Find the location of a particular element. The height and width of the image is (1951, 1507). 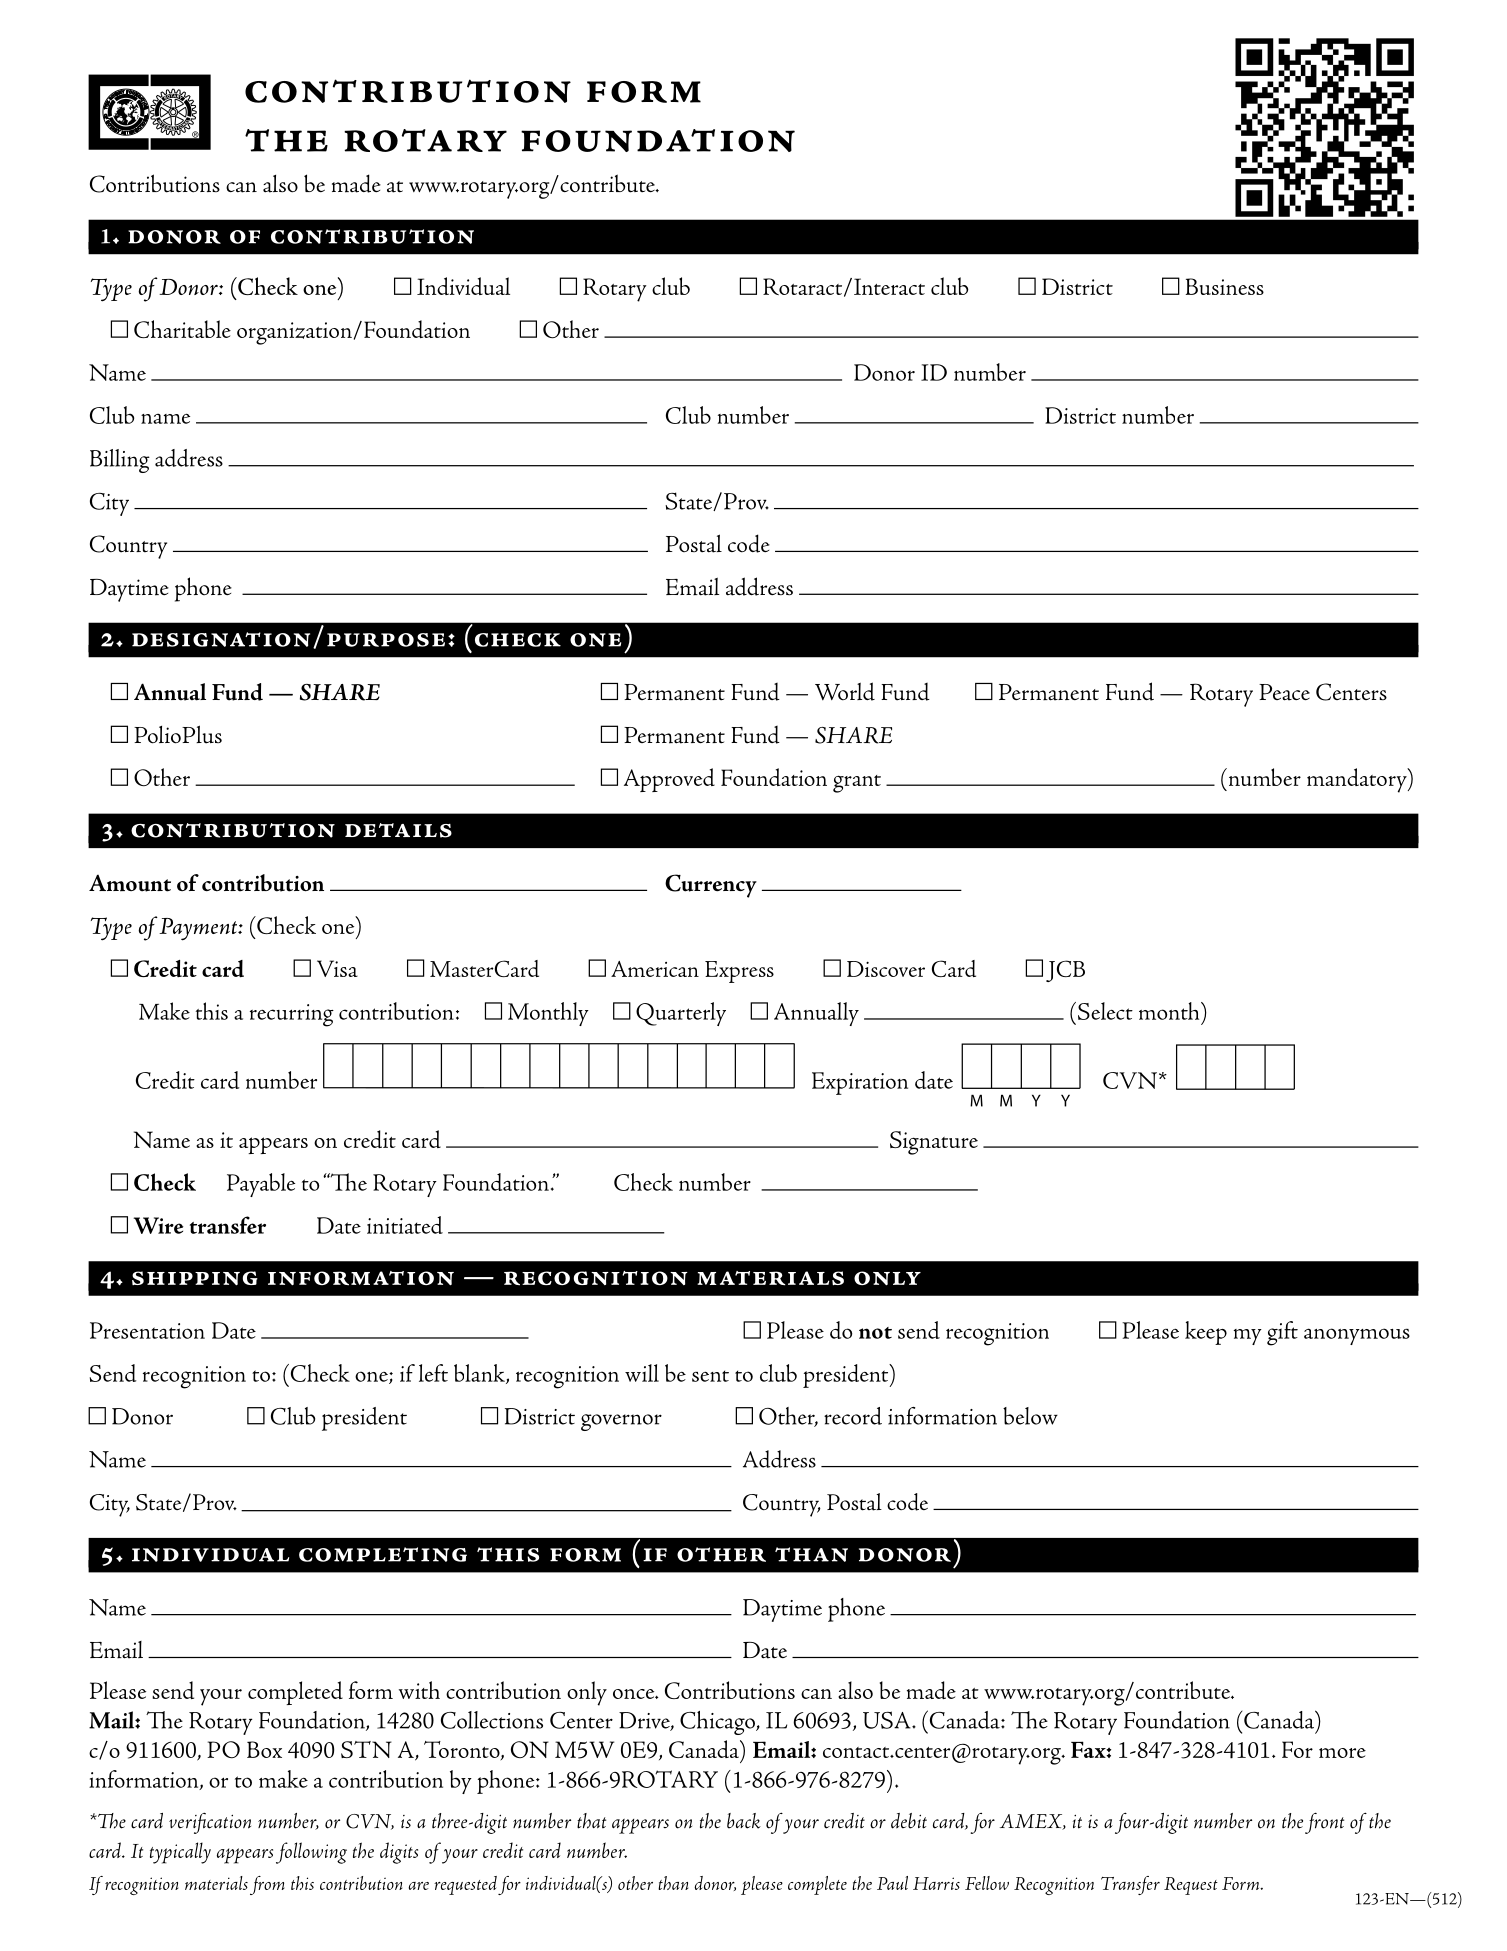

back is located at coordinates (744, 1821).
